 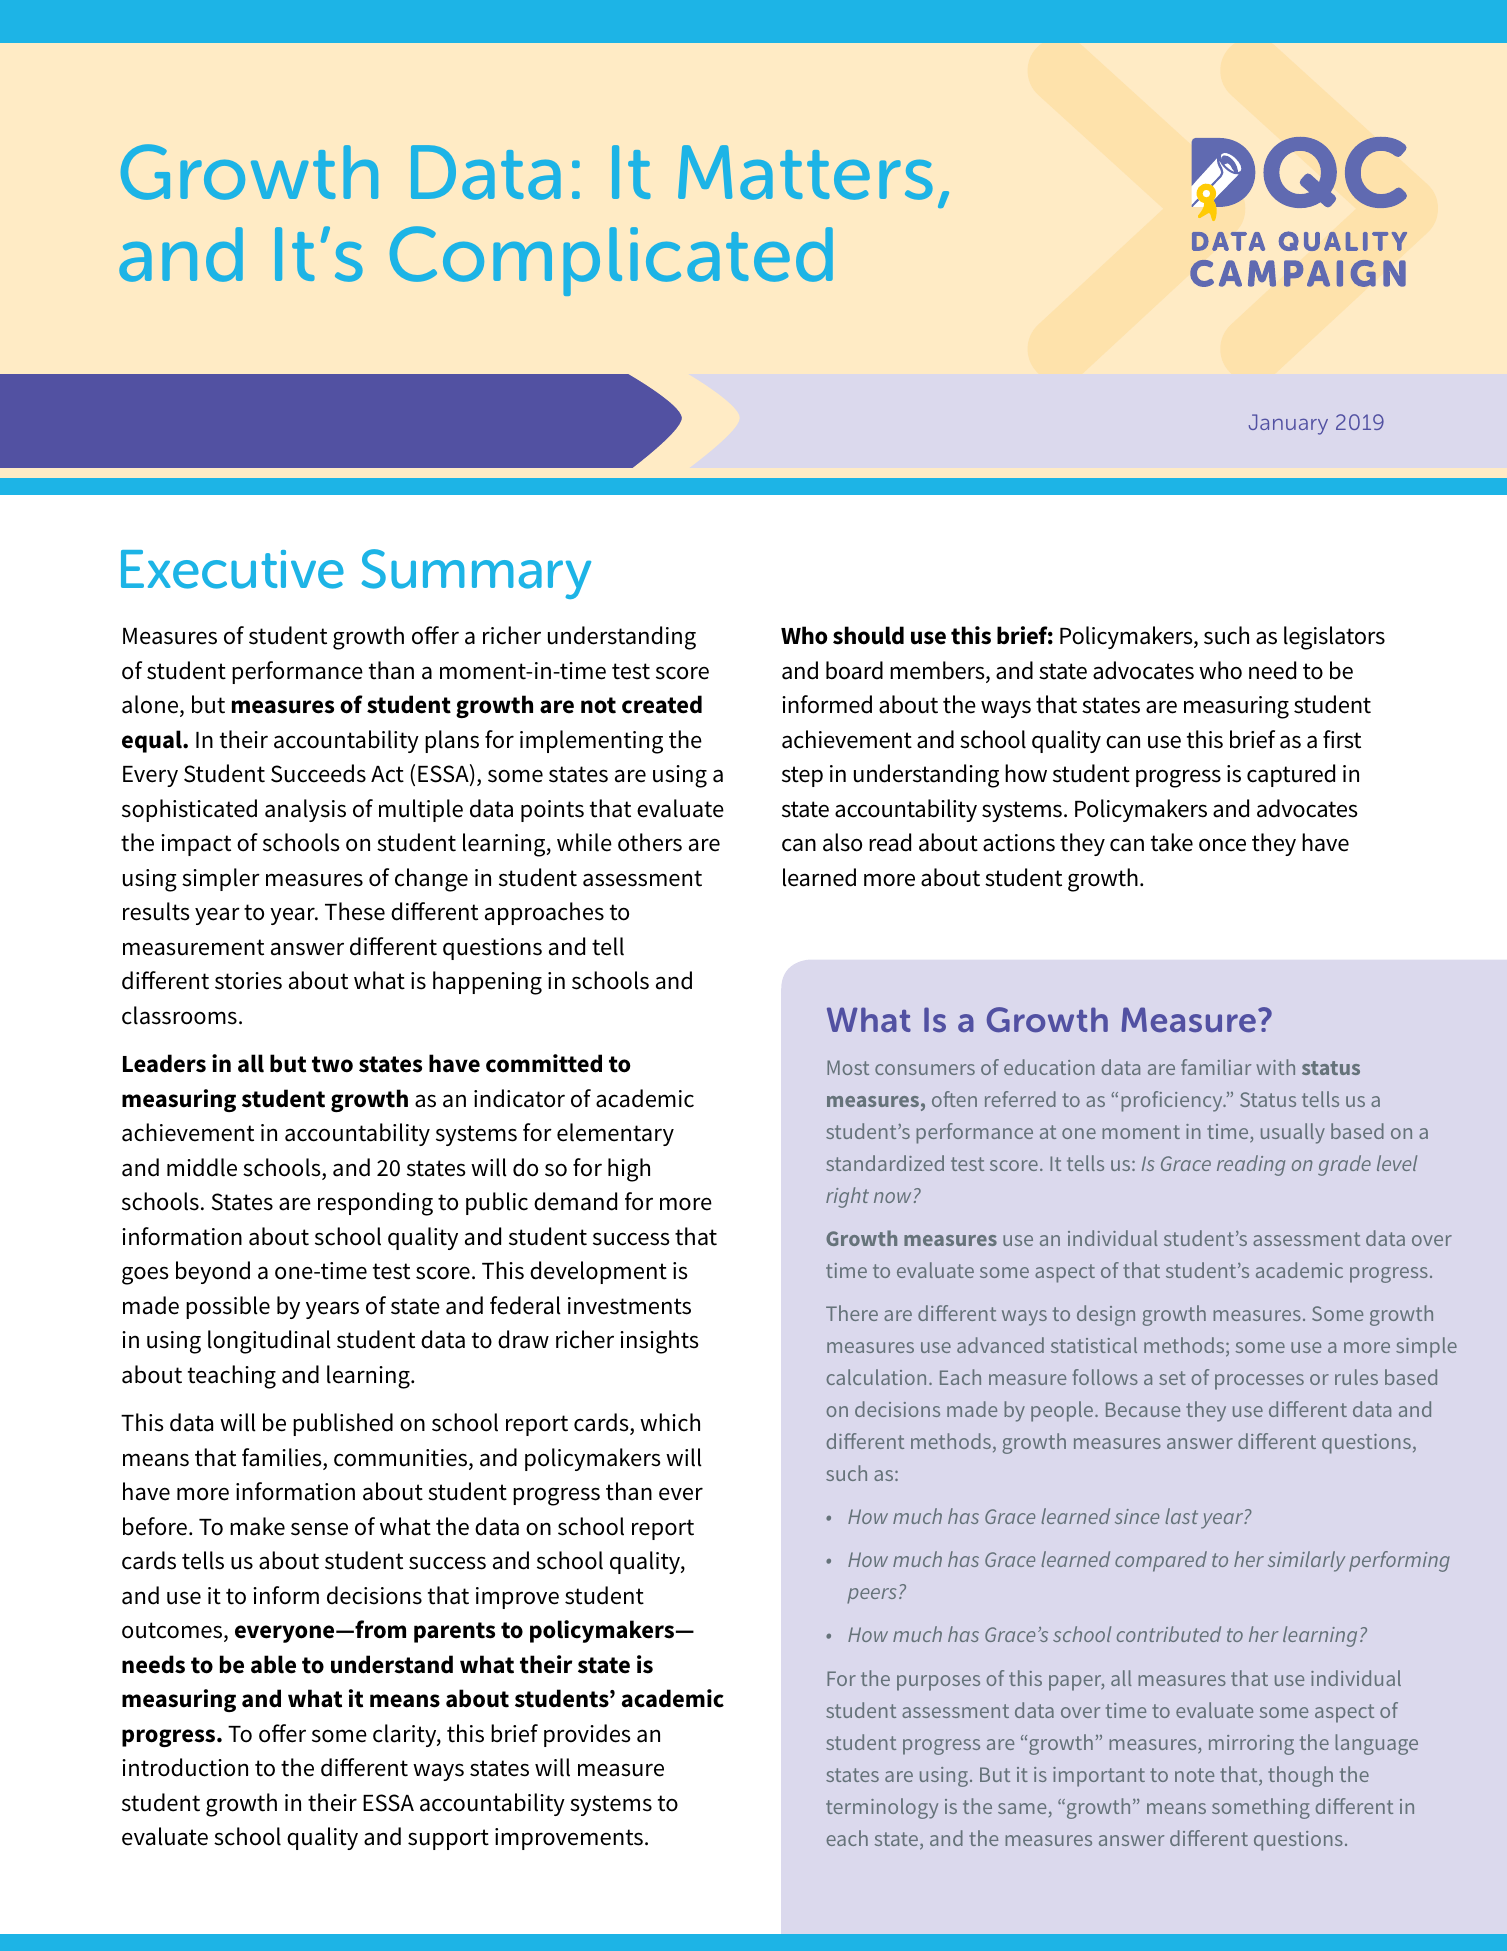 What do you see at coordinates (1288, 424) in the image?
I see `January` at bounding box center [1288, 424].
